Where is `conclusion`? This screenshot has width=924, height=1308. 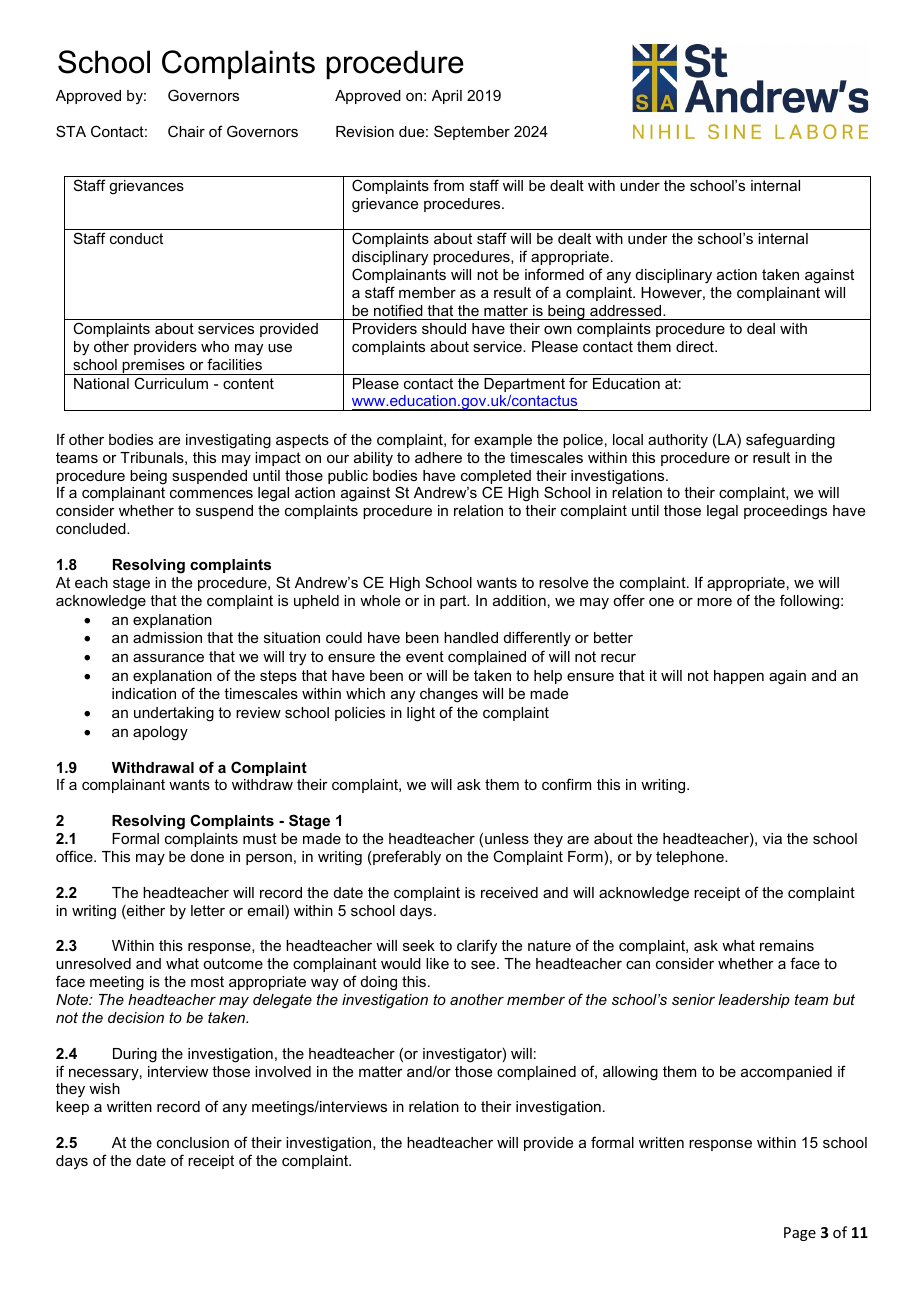 conclusion is located at coordinates (193, 1142).
